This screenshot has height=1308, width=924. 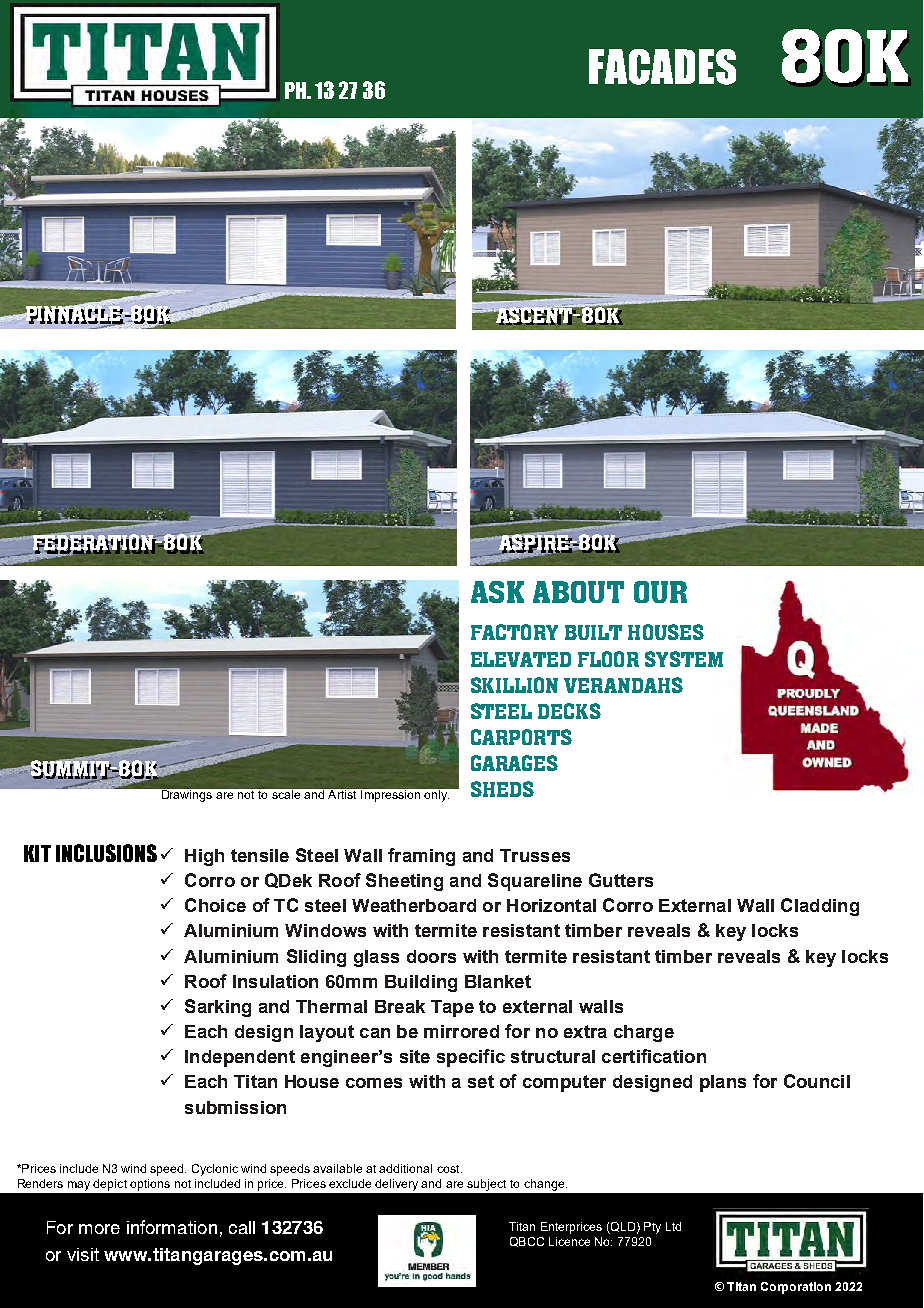 I want to click on ASK, so click(x=497, y=592).
